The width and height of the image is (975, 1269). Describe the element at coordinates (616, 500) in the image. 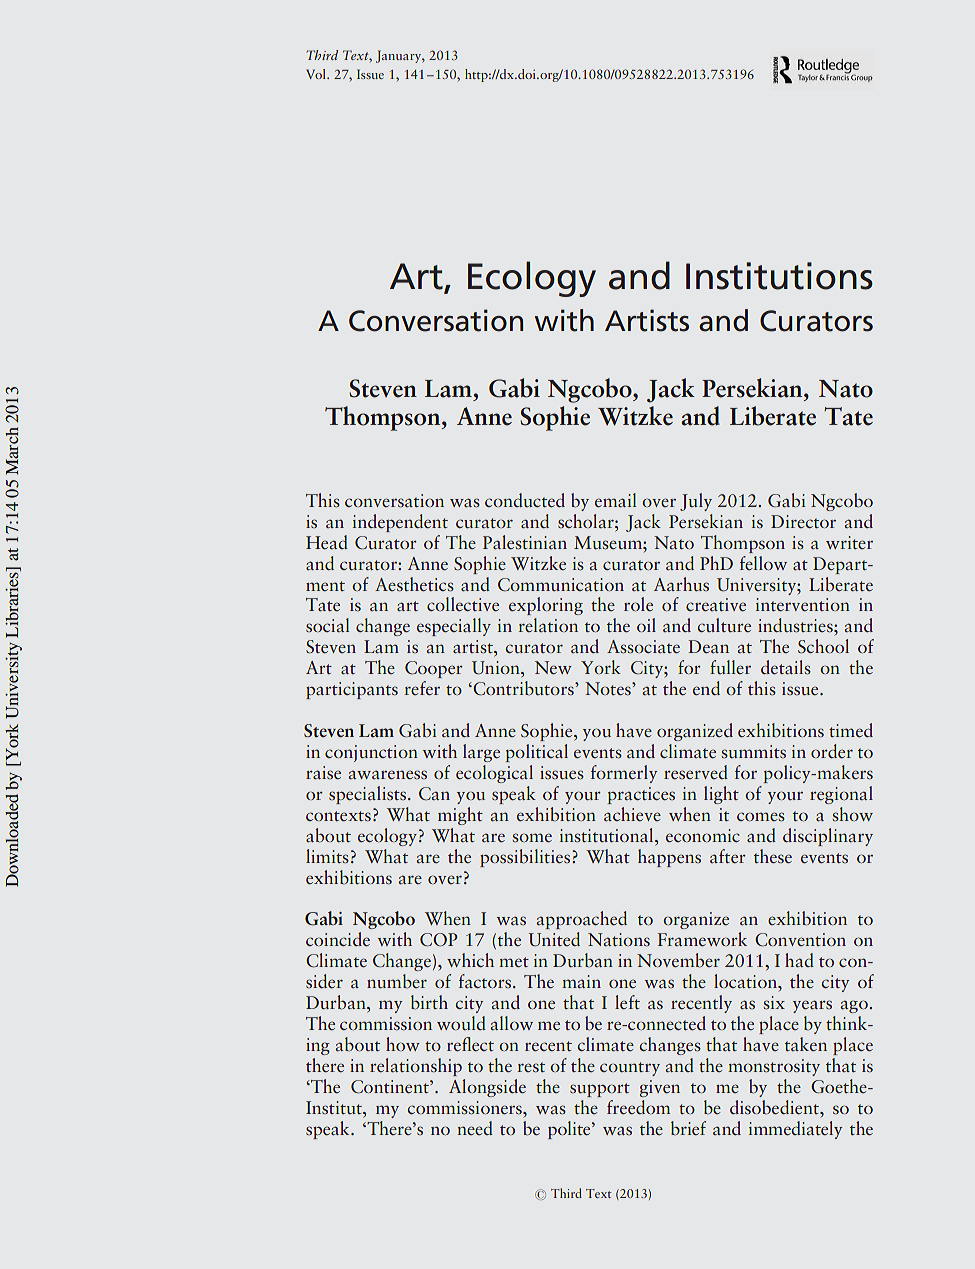

I see `email` at that location.
